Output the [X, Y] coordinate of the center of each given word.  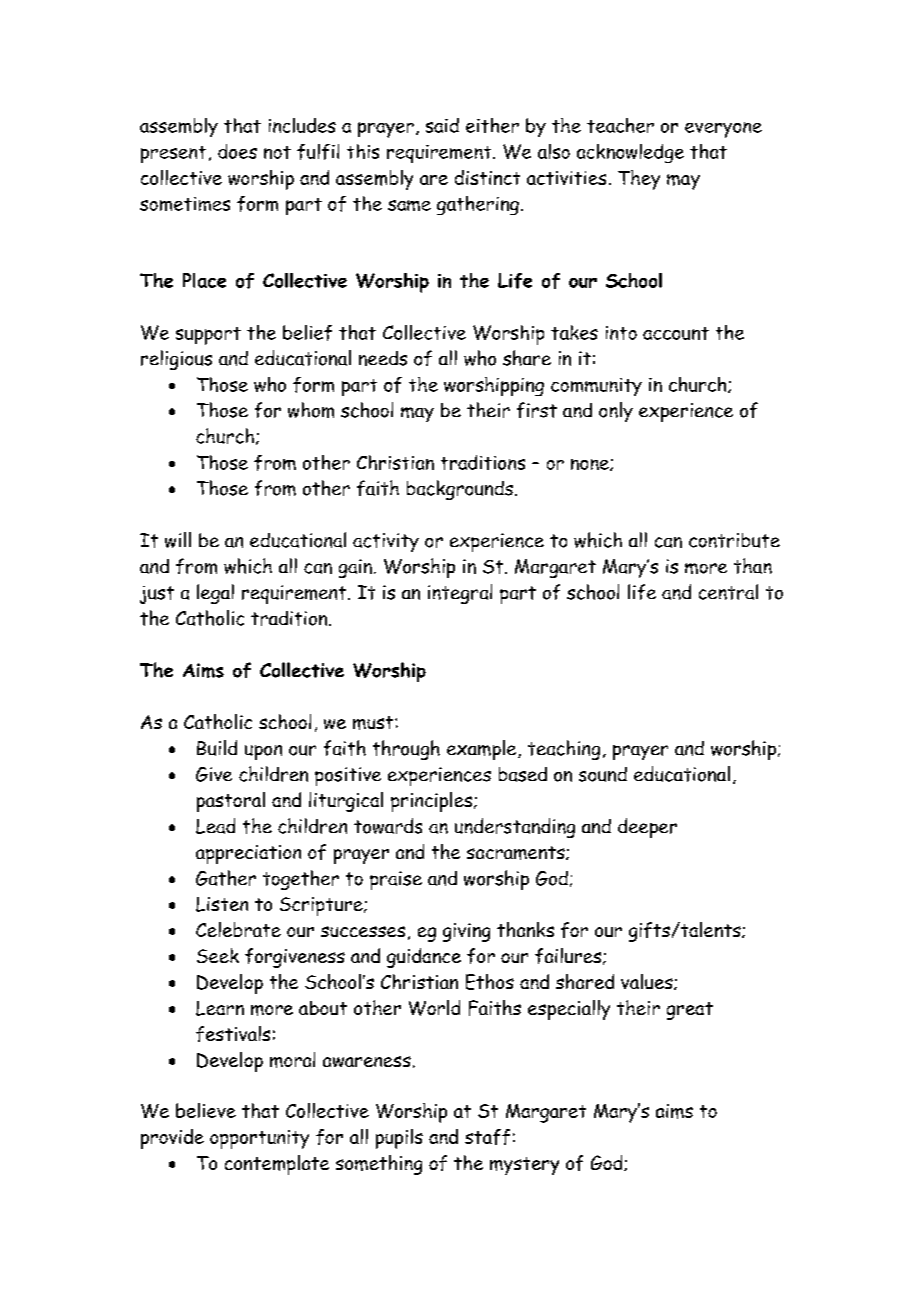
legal [215, 594]
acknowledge [630, 153]
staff [487, 1137]
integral [460, 594]
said [442, 125]
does [237, 151]
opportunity [259, 1139]
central [728, 592]
